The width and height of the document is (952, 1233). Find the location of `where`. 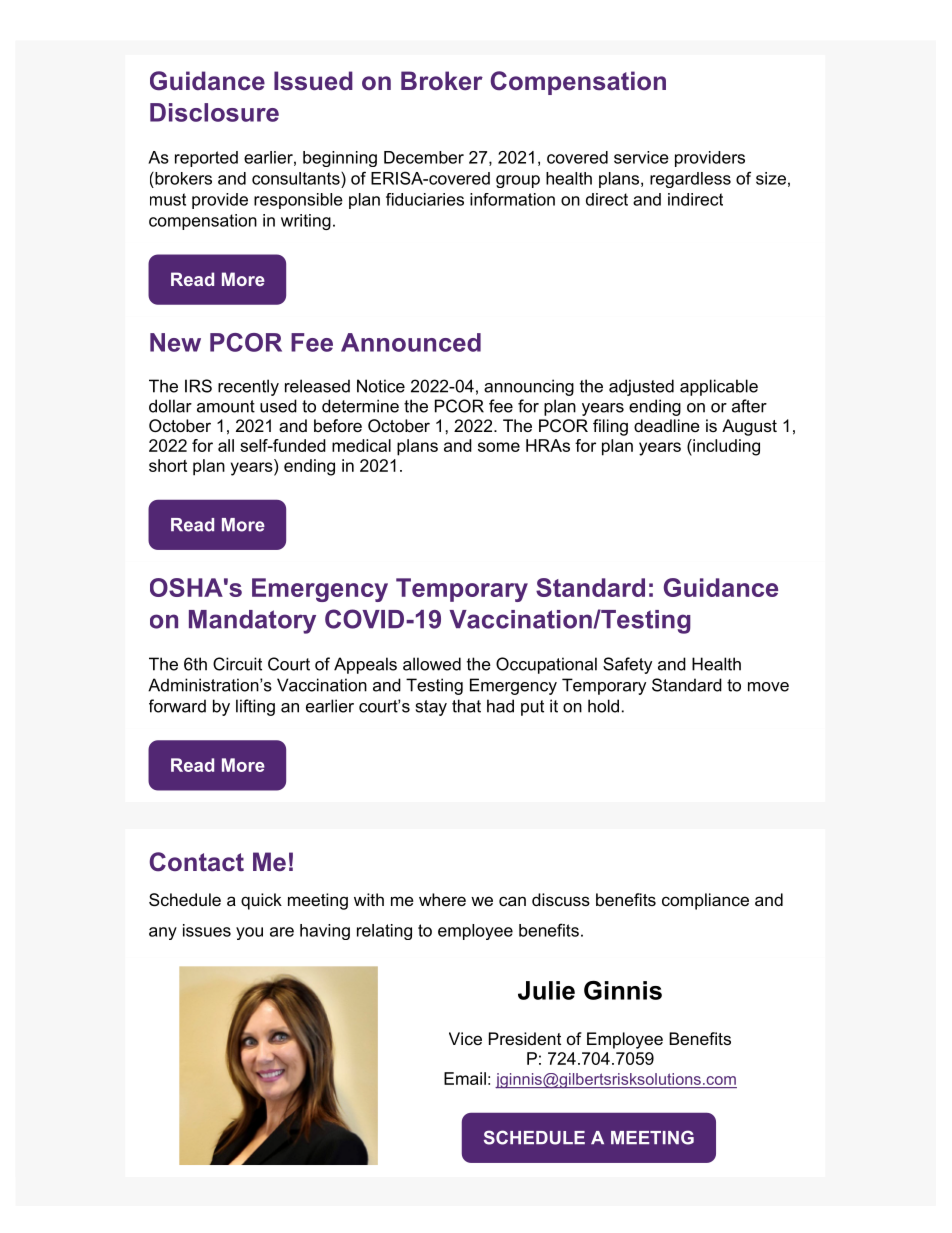

where is located at coordinates (442, 899).
